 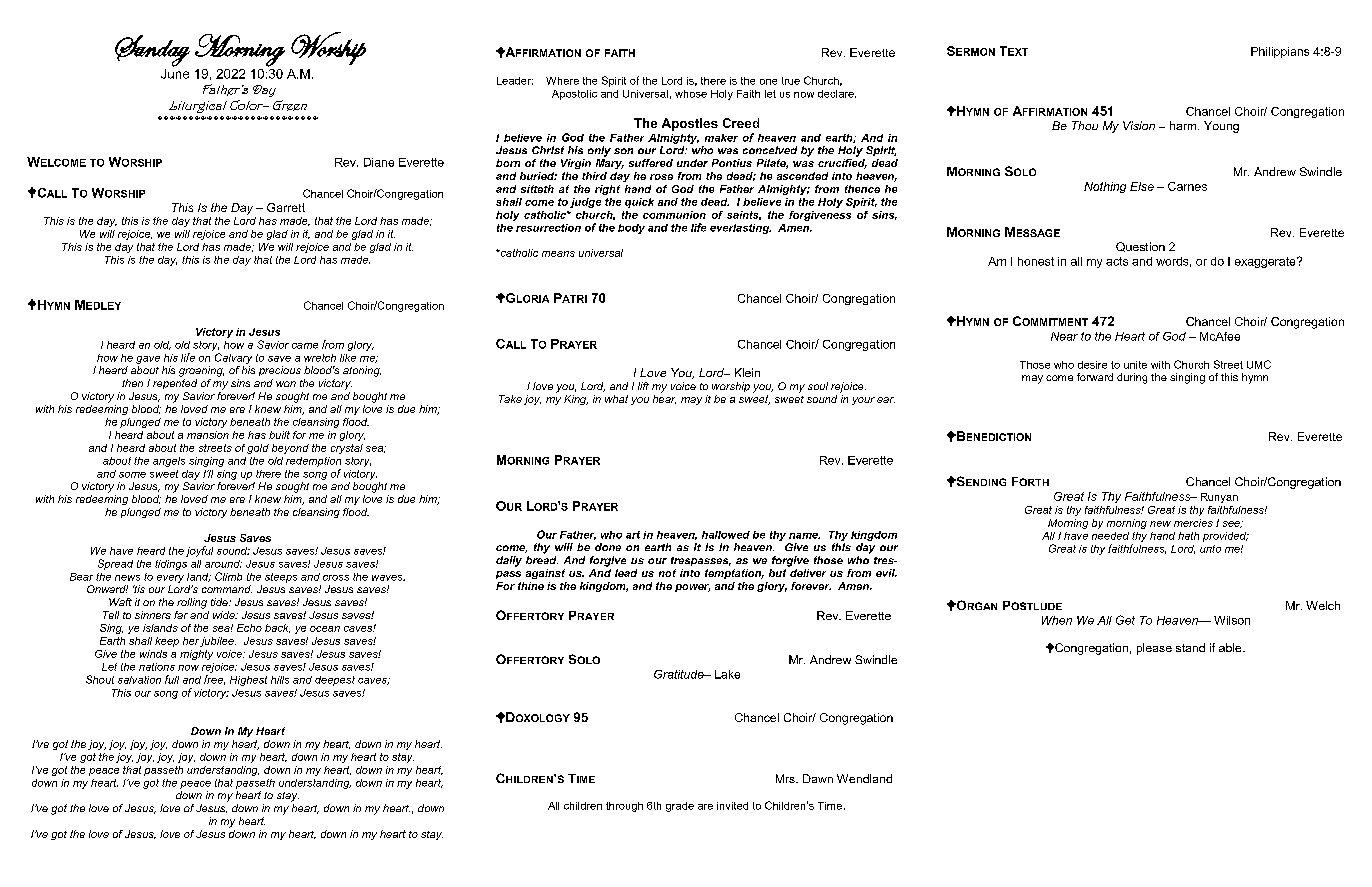 I want to click on hallowed, so click(x=726, y=535).
